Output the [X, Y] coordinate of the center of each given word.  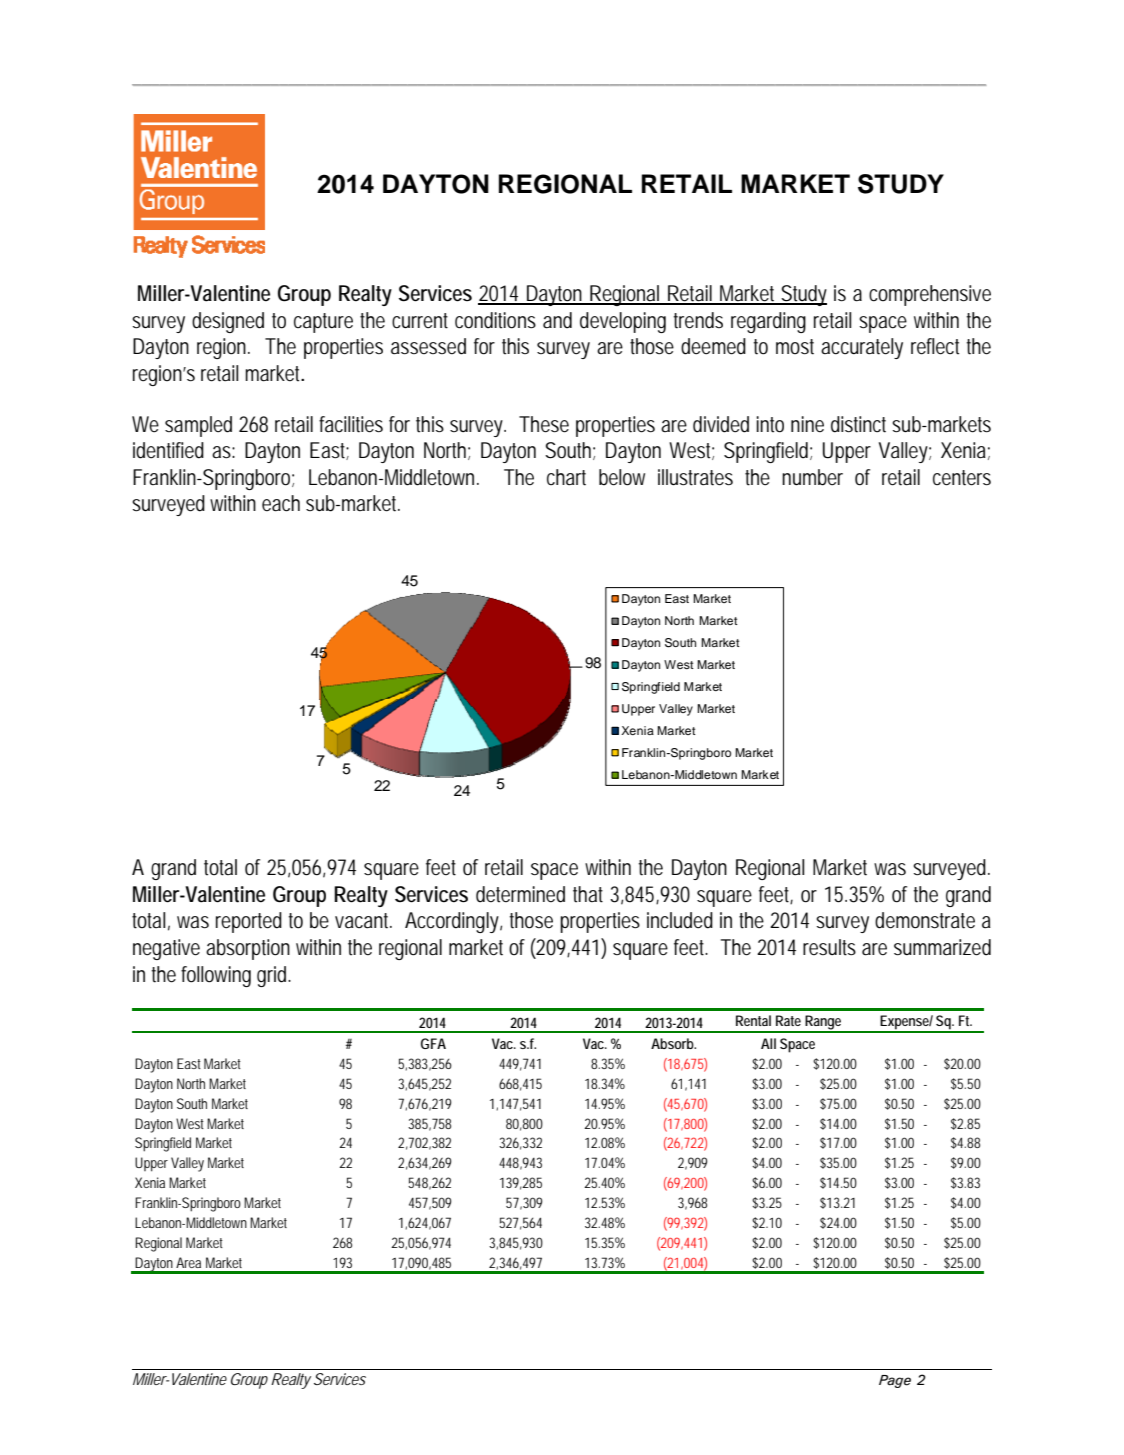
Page [895, 1381]
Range [824, 1023]
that [588, 894]
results [829, 947]
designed [228, 322]
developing [623, 322]
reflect [935, 346]
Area [188, 1262]
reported [249, 922]
